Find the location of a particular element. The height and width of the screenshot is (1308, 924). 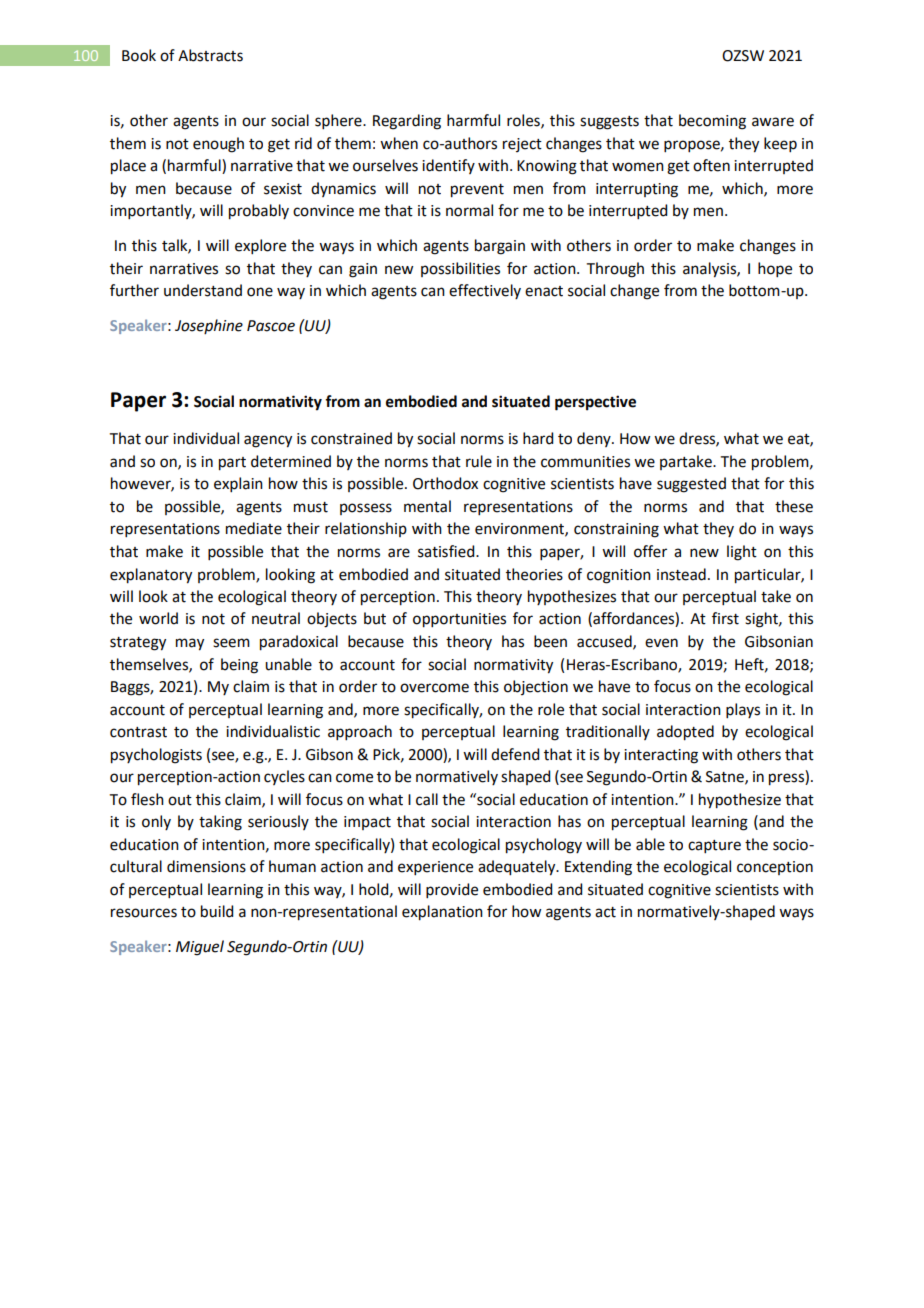

build is located at coordinates (217, 911).
